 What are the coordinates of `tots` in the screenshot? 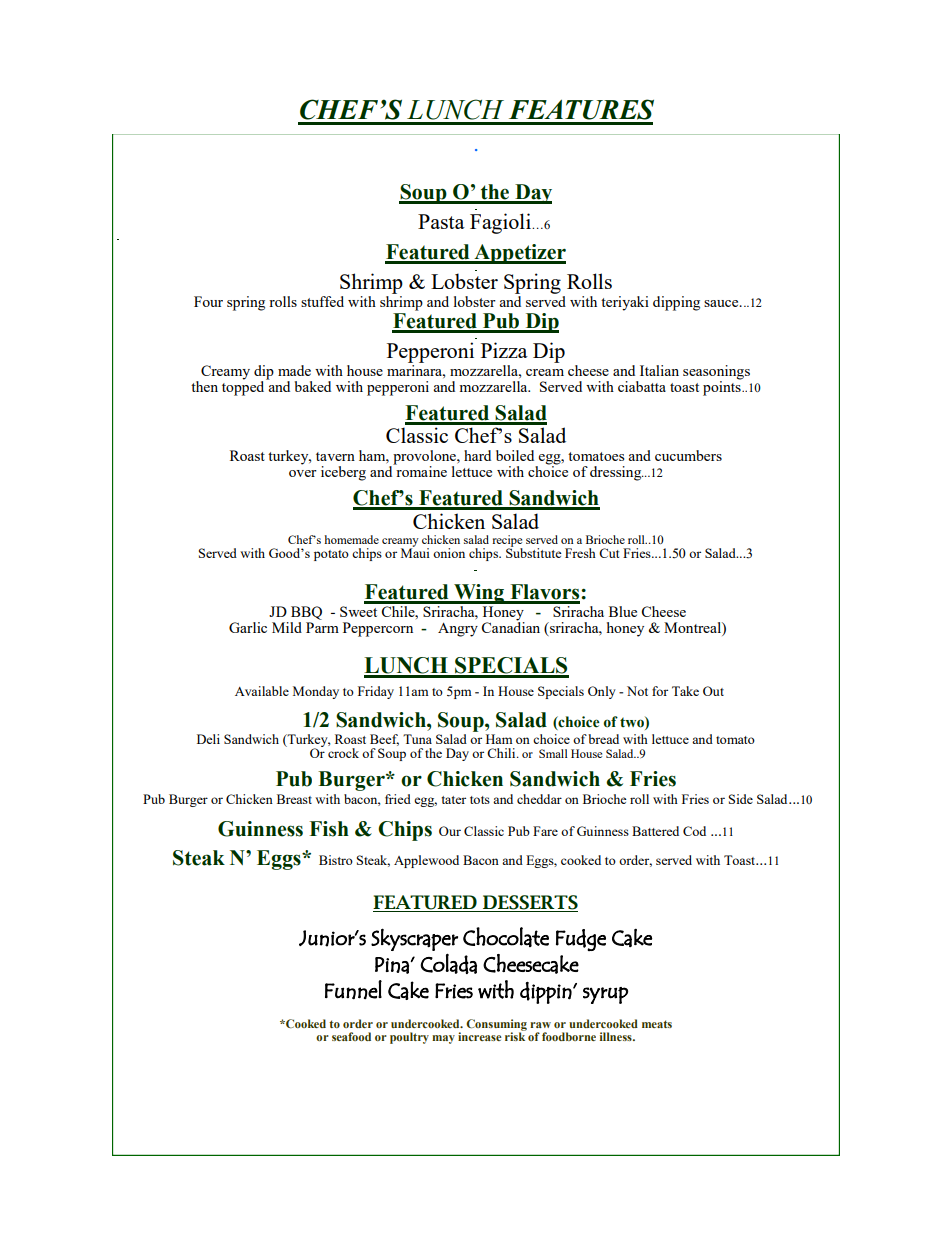 It's located at (480, 800).
